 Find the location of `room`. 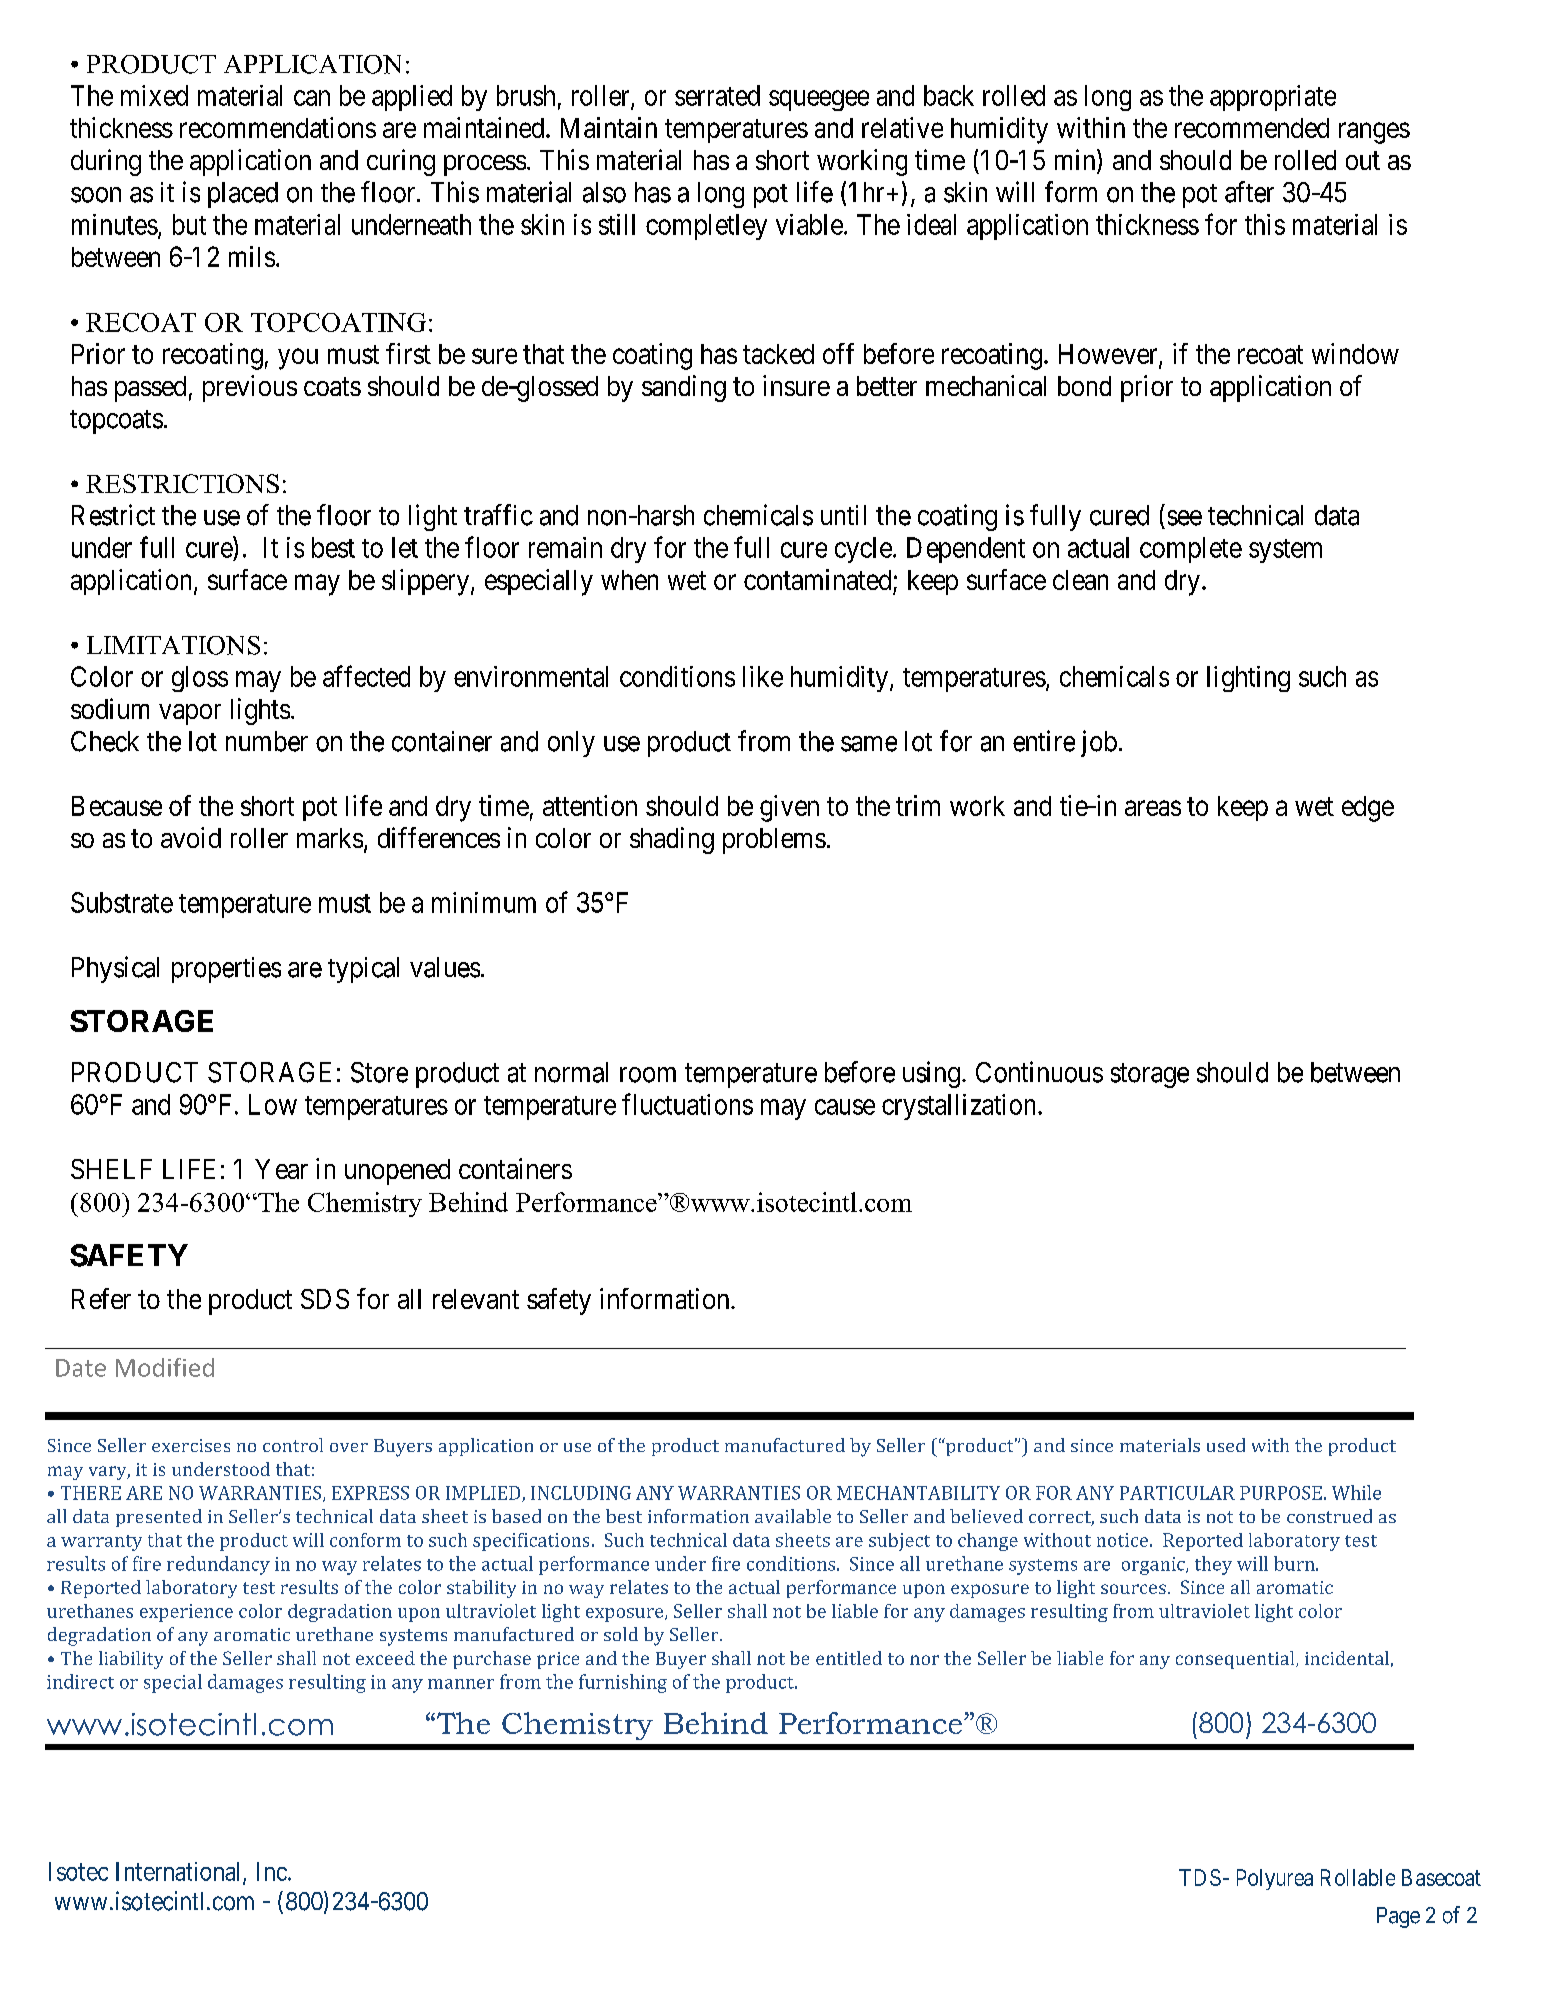

room is located at coordinates (648, 1075).
